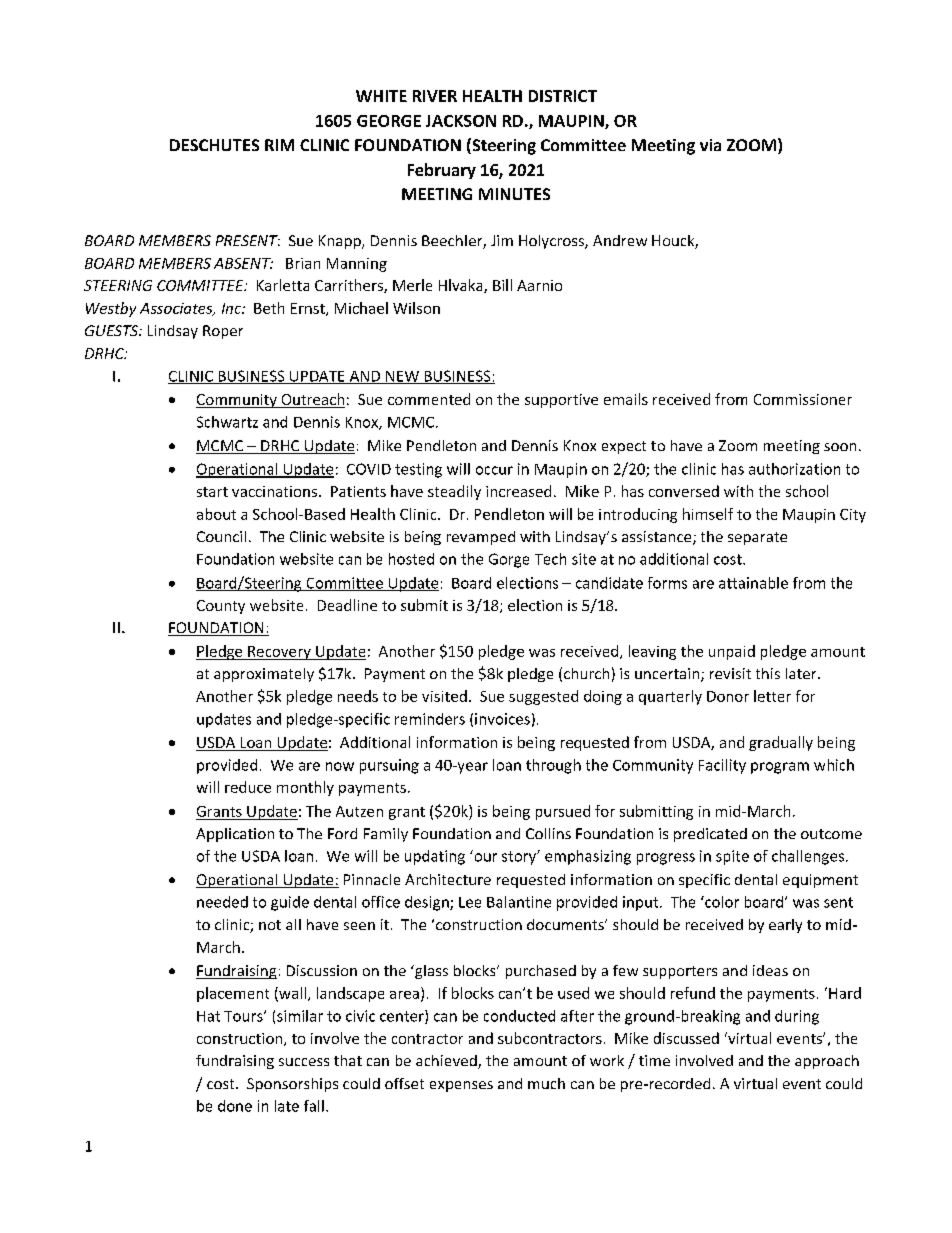 Image resolution: width=952 pixels, height=1233 pixels. What do you see at coordinates (461, 1086) in the screenshot?
I see `expenses` at bounding box center [461, 1086].
